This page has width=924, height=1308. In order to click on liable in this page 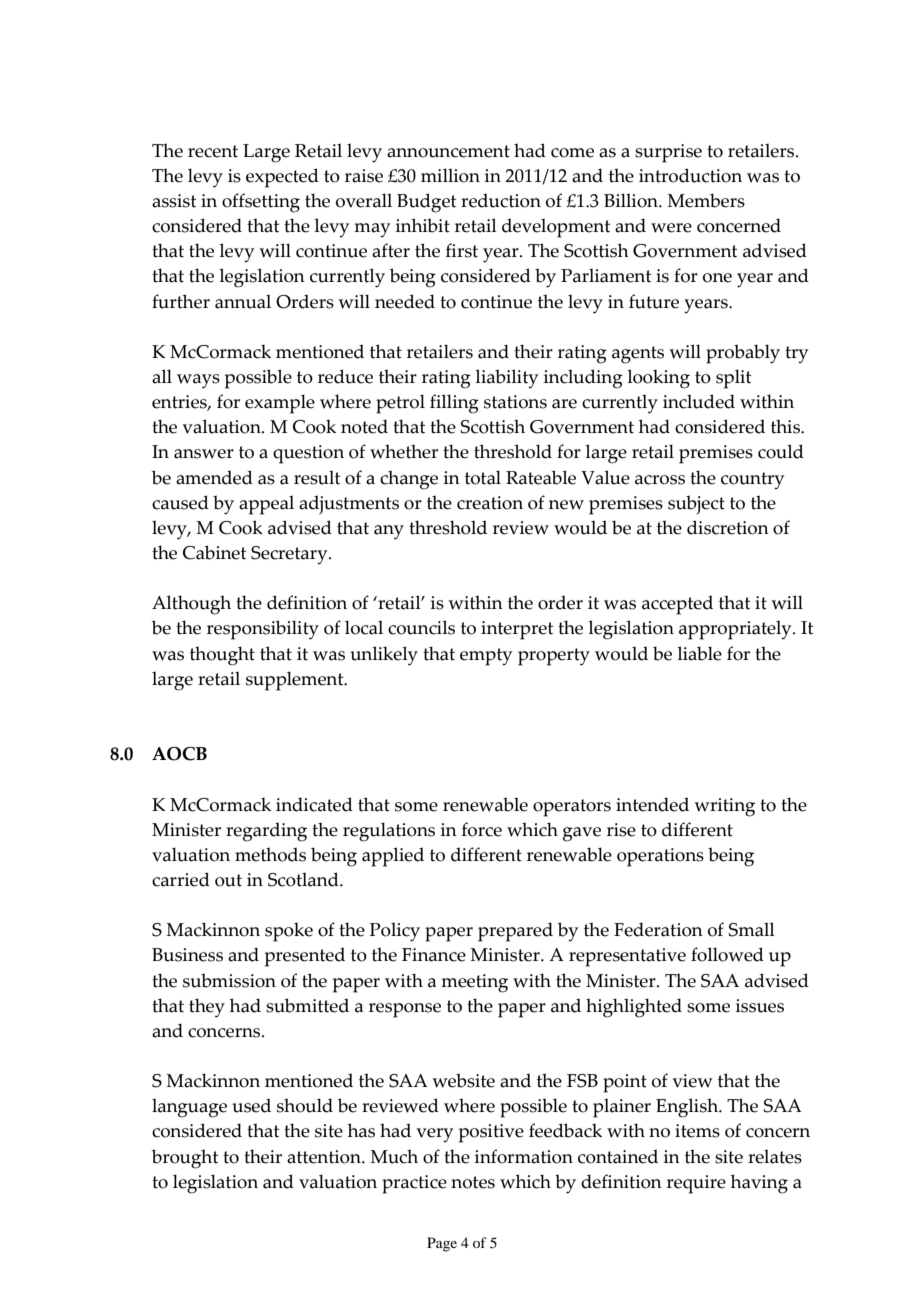, I will do `click(699, 653)`.
